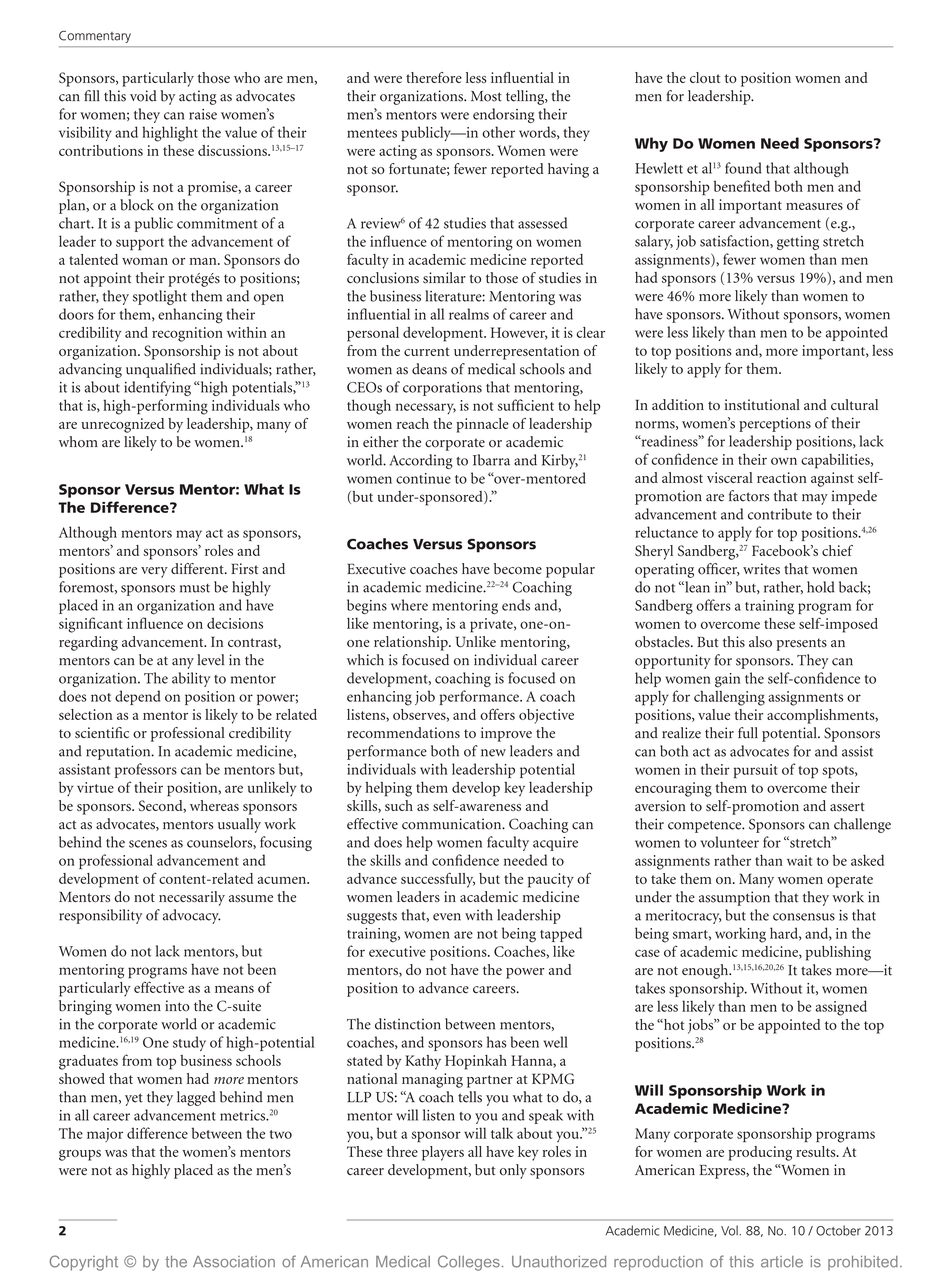  Describe the element at coordinates (434, 77) in the page. I see `therefore` at that location.
